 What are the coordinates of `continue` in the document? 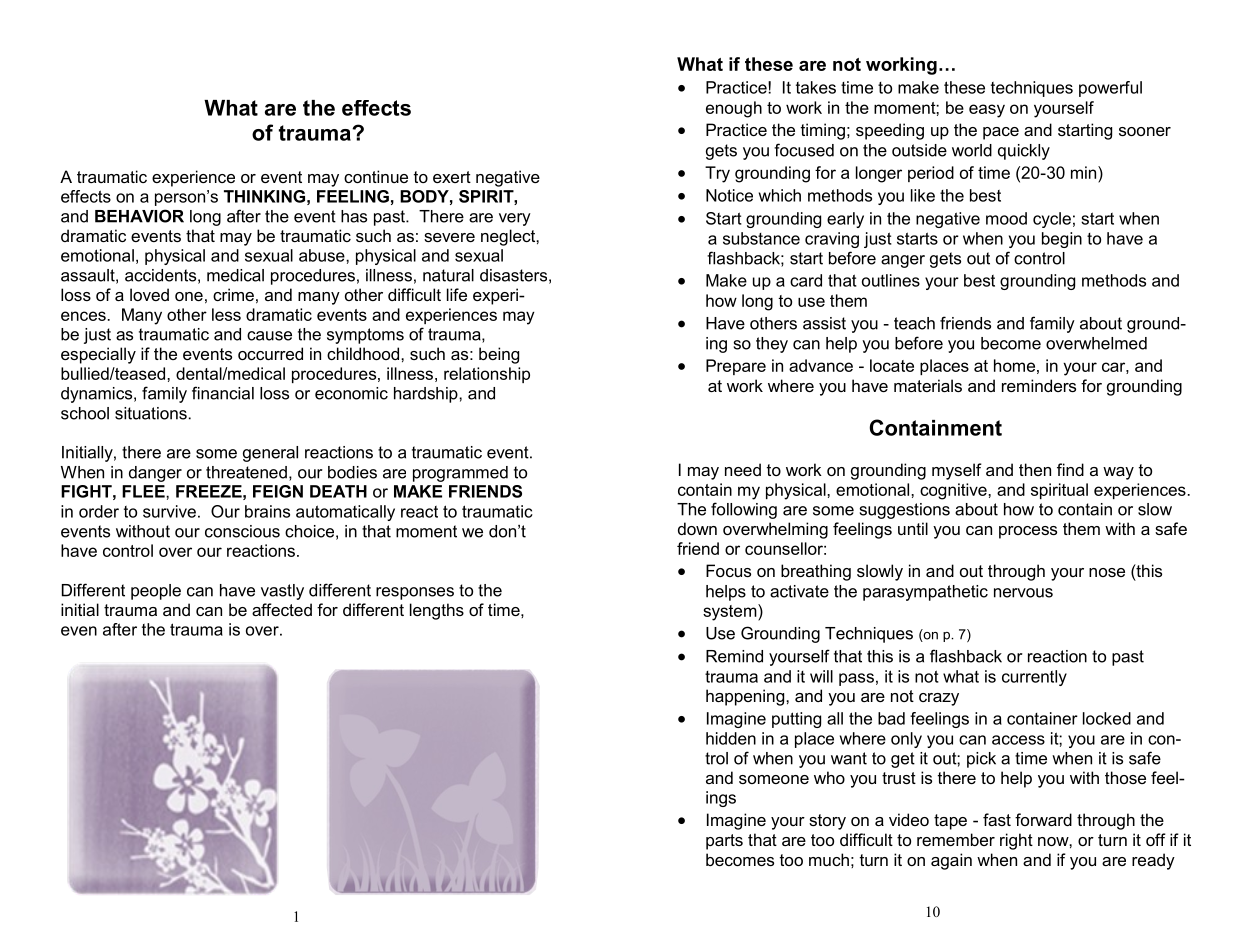 It's located at (376, 176).
